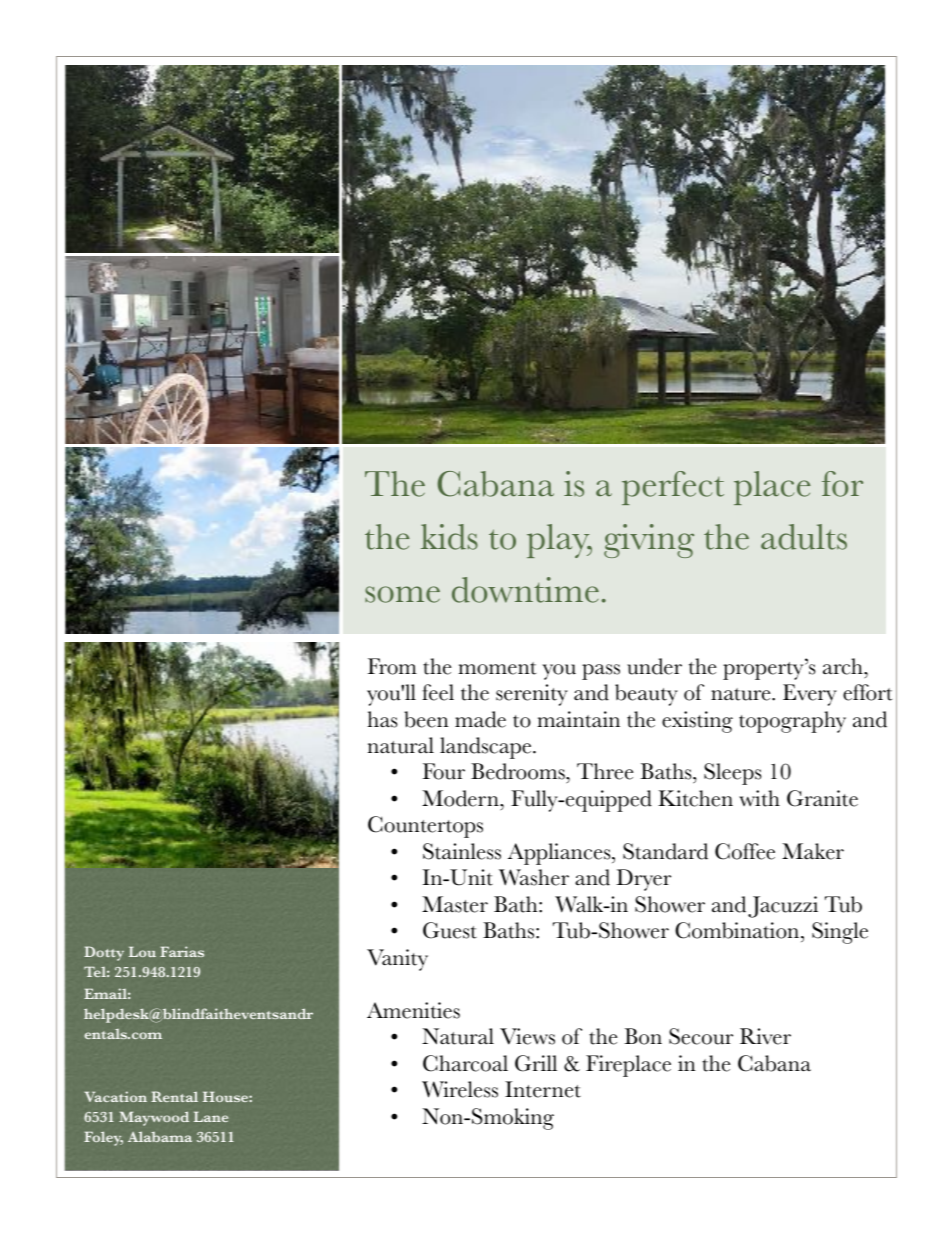 The width and height of the screenshot is (952, 1233). What do you see at coordinates (759, 798) in the screenshot?
I see `with` at bounding box center [759, 798].
